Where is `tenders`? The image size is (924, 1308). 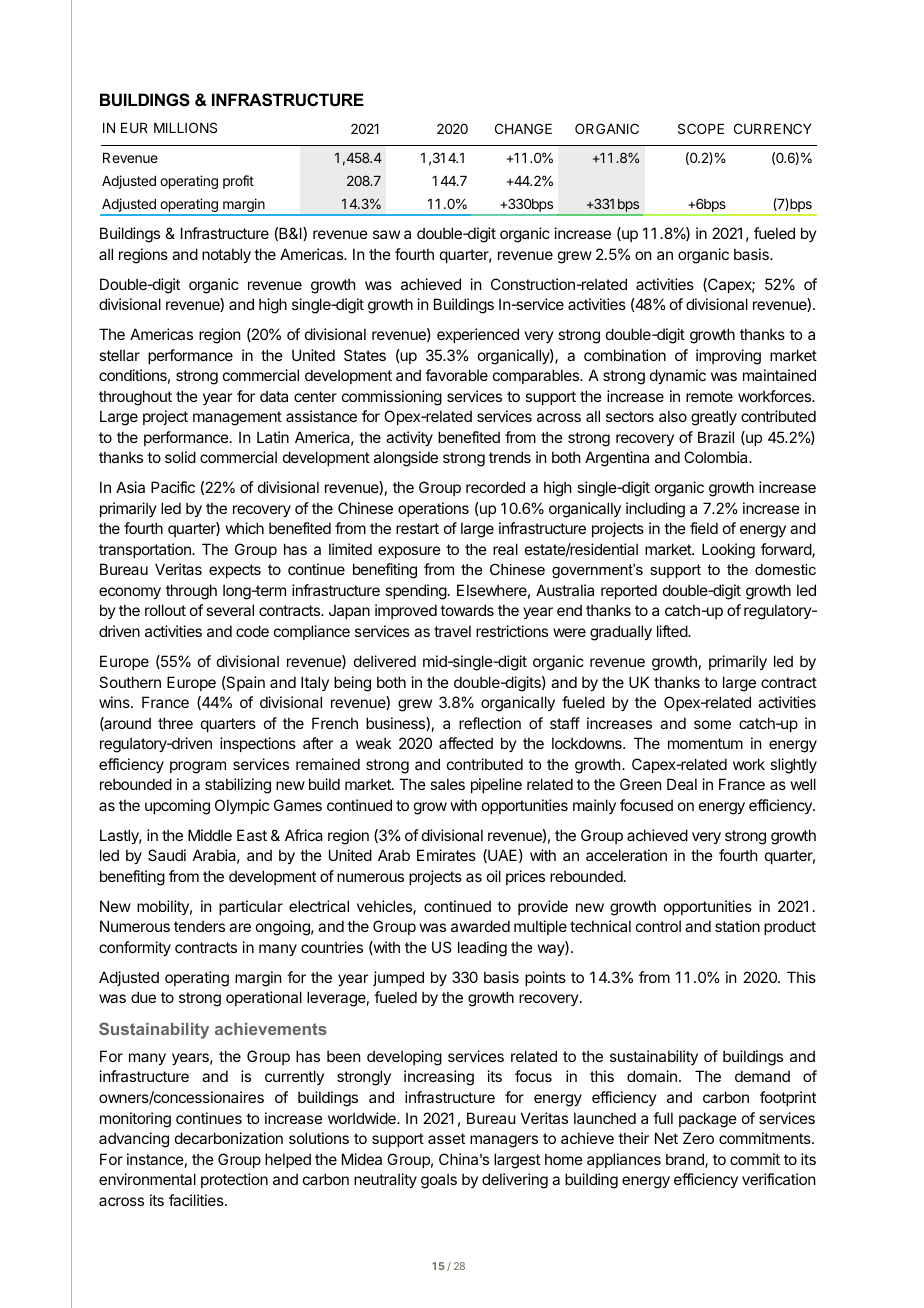
tenders is located at coordinates (199, 926).
